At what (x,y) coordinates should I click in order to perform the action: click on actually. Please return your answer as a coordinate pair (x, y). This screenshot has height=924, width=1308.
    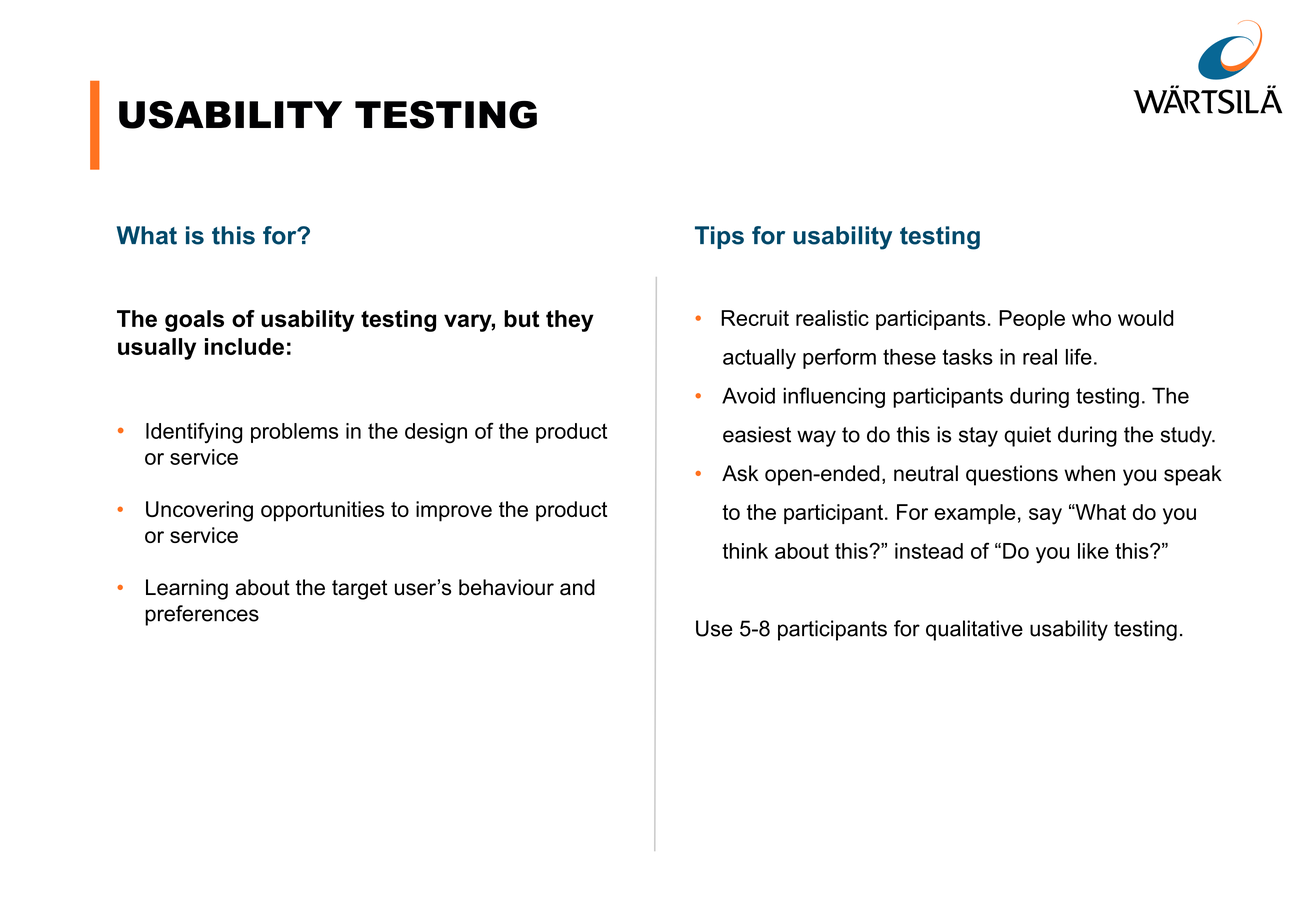
    Looking at the image, I should click on (759, 359).
